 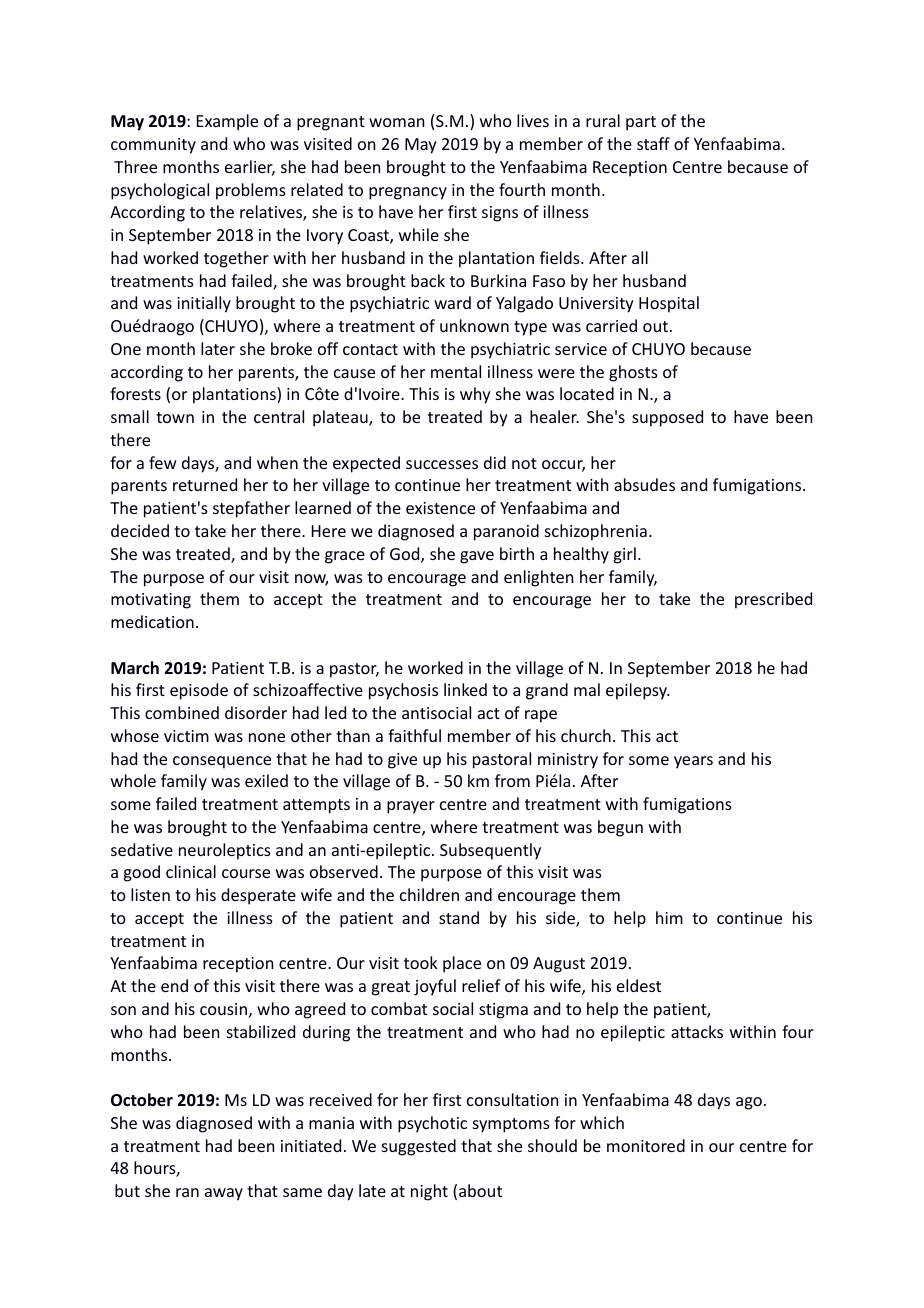 What do you see at coordinates (224, 1194) in the screenshot?
I see `away` at bounding box center [224, 1194].
